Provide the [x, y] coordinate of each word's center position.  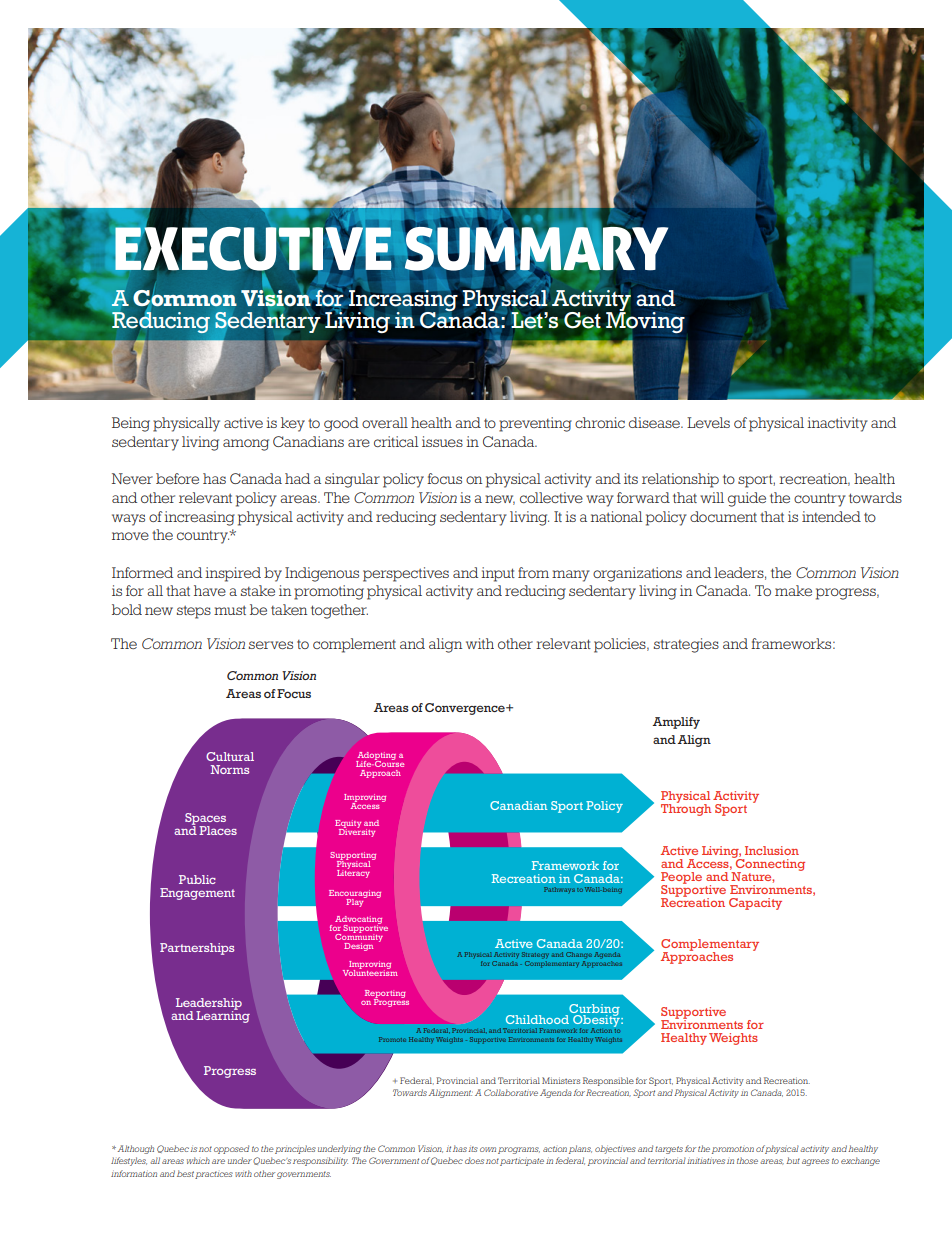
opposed [231, 1149]
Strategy [535, 955]
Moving [645, 321]
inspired [233, 574]
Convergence [466, 709]
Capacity [755, 904]
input [498, 574]
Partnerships [197, 949]
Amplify [676, 723]
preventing [535, 424]
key [293, 424]
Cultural [230, 756]
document [723, 516]
